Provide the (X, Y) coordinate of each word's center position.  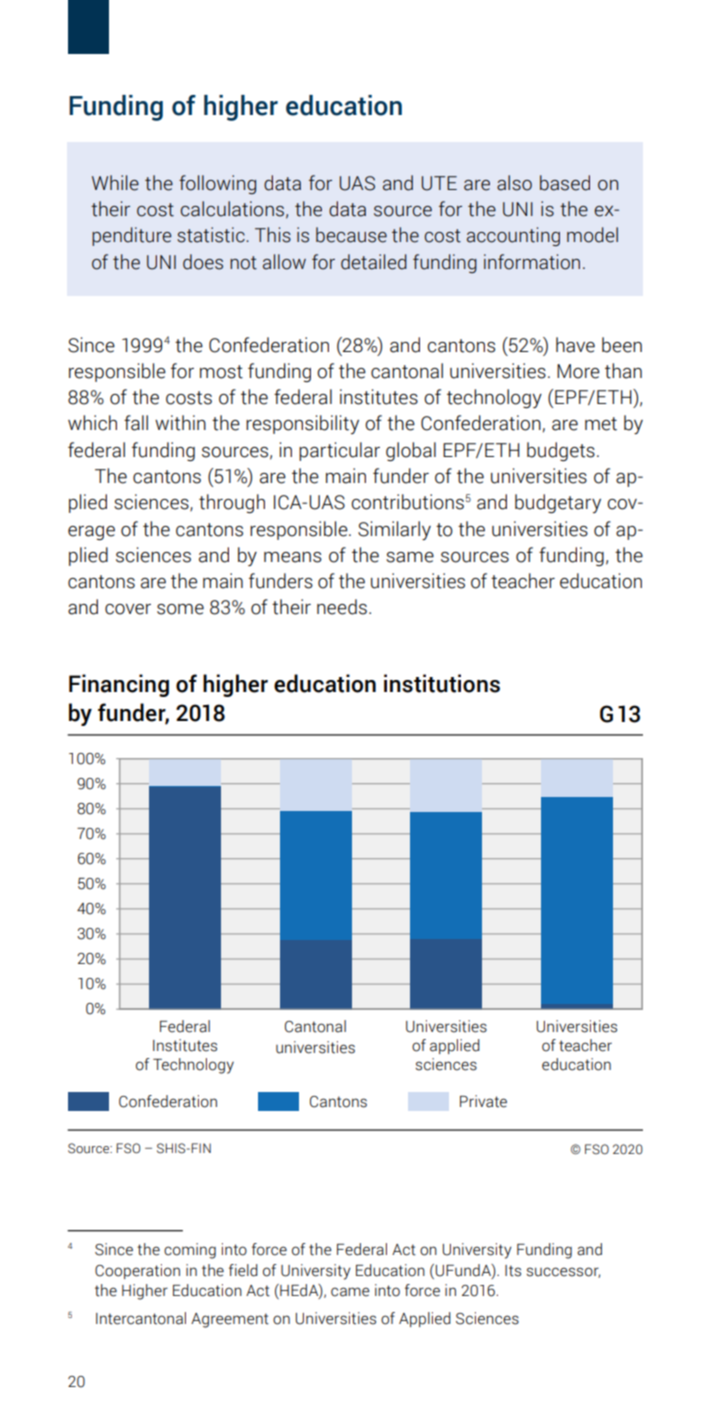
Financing (119, 685)
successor (563, 1272)
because (351, 235)
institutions (442, 683)
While (115, 183)
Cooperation (137, 1271)
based (565, 183)
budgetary (558, 504)
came (350, 1292)
